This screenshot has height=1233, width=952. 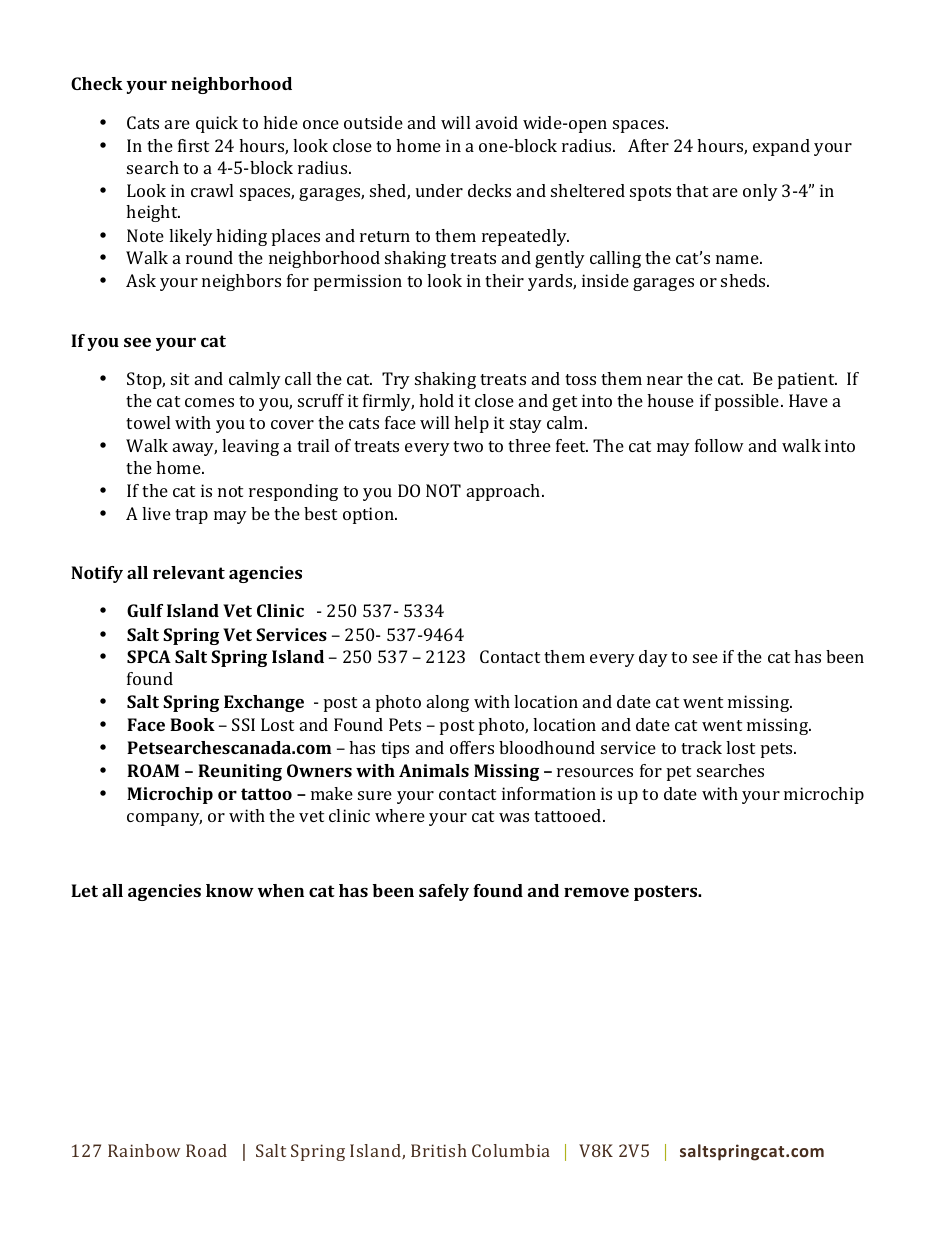 What do you see at coordinates (193, 145) in the screenshot?
I see `first` at bounding box center [193, 145].
